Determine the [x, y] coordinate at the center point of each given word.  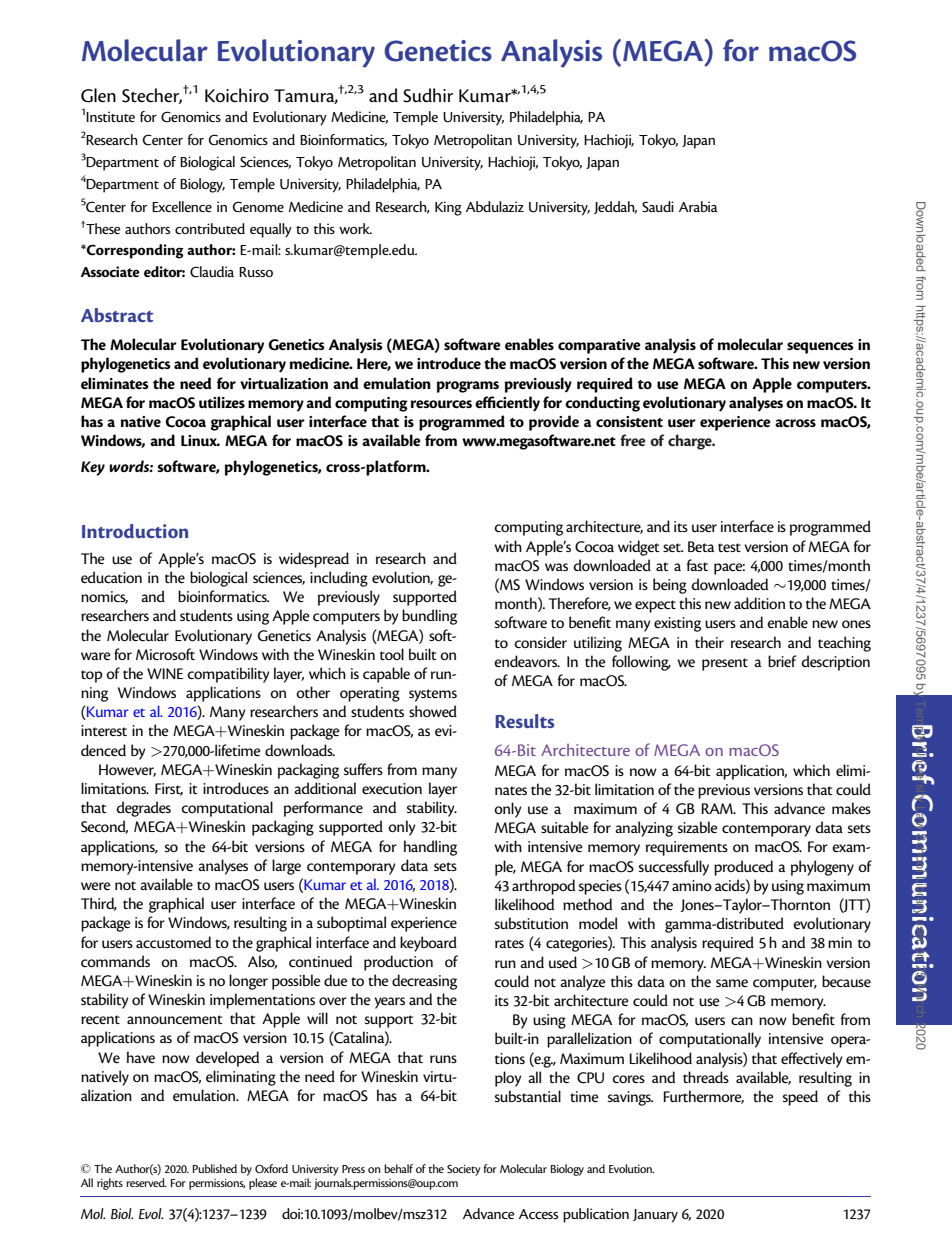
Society [463, 1170]
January [655, 1216]
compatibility [228, 675]
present [725, 664]
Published [214, 1168]
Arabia [698, 206]
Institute [110, 116]
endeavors [527, 661]
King [448, 208]
